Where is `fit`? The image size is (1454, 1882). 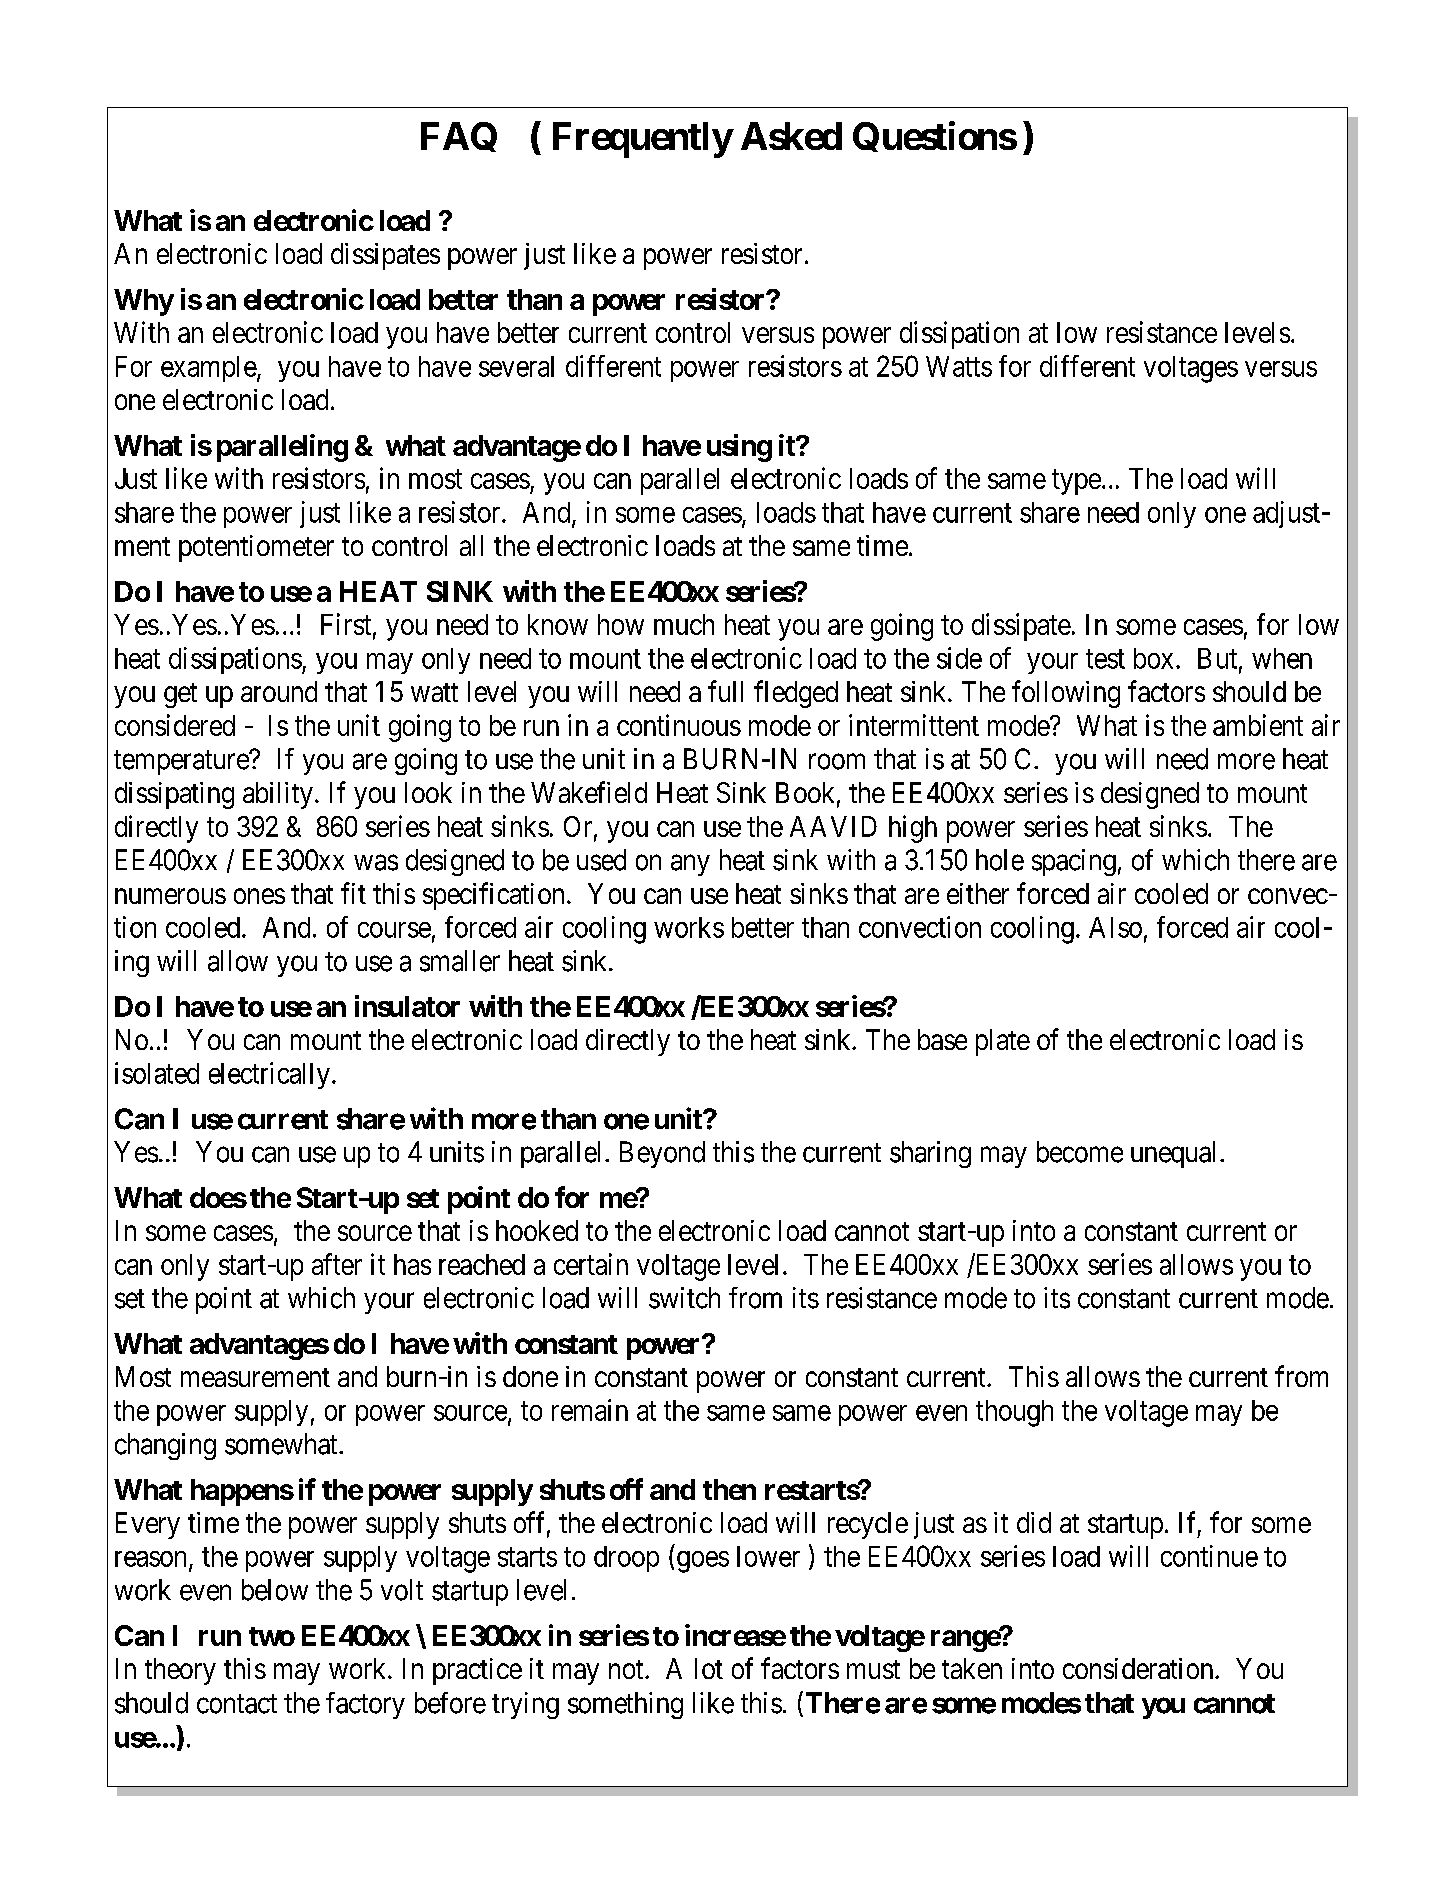 fit is located at coordinates (353, 893).
